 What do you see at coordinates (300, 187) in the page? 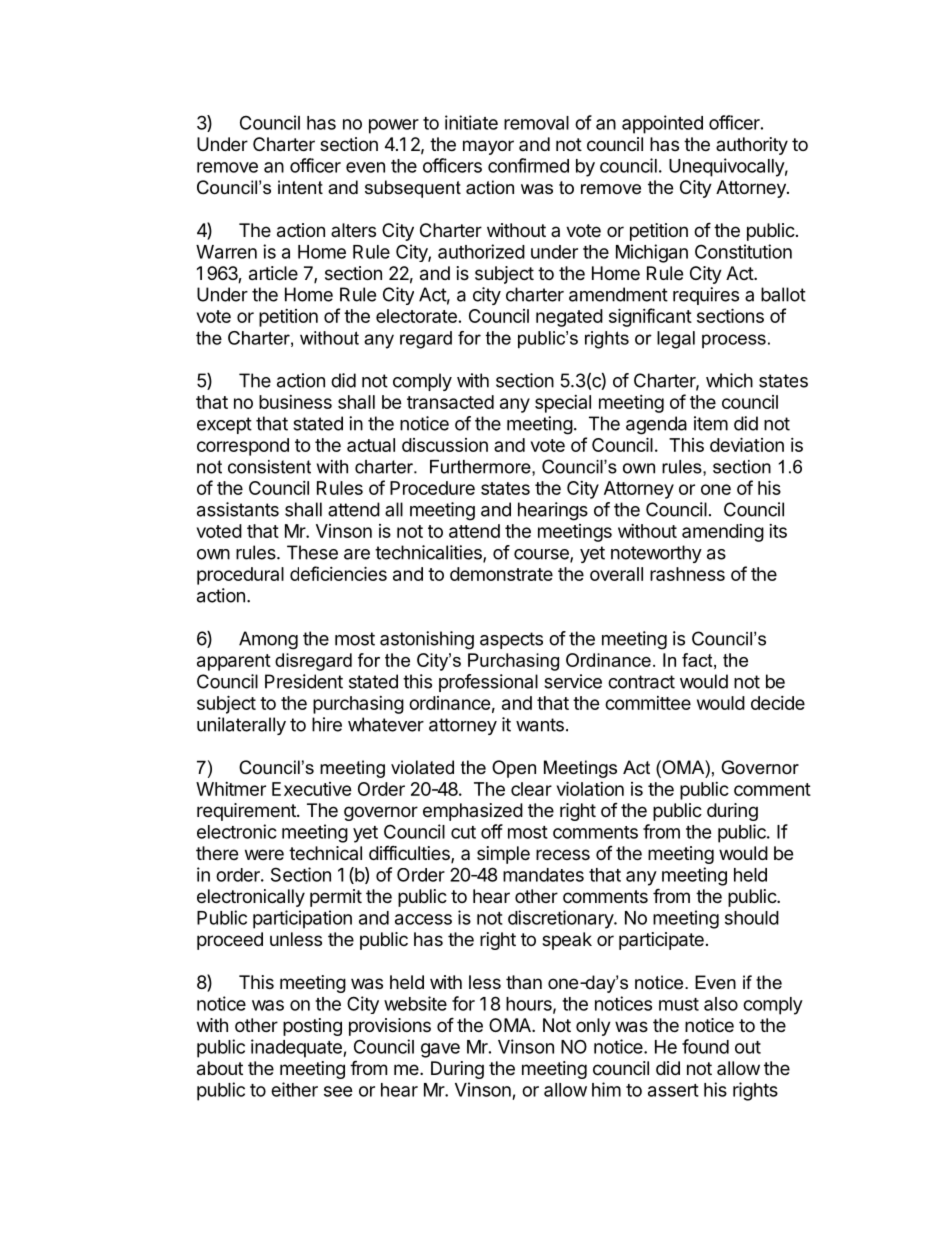
I see `intent` at bounding box center [300, 187].
